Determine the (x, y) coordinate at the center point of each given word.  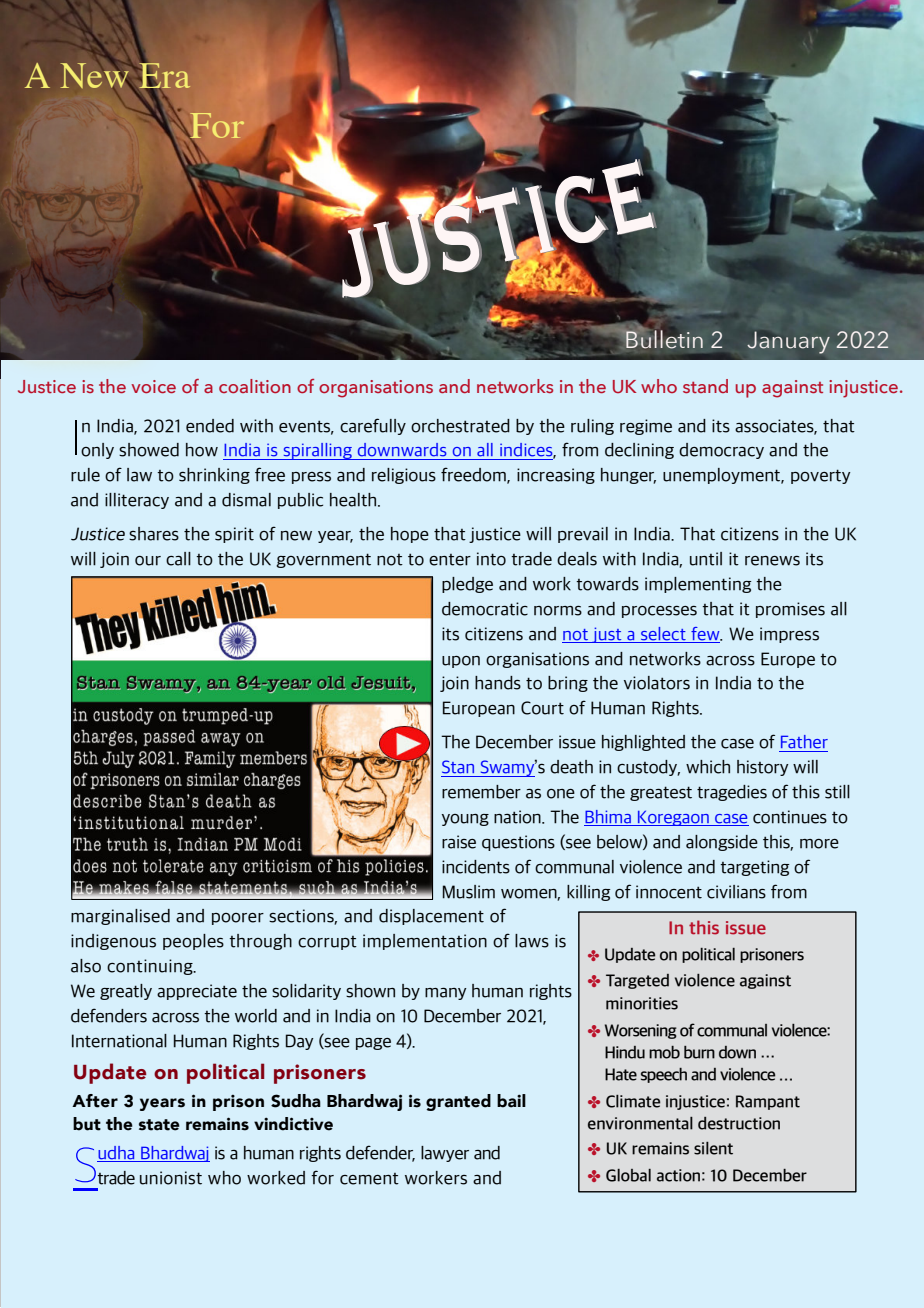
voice (153, 386)
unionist (171, 1178)
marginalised (120, 917)
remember (481, 792)
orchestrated (460, 426)
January (788, 342)
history (763, 768)
